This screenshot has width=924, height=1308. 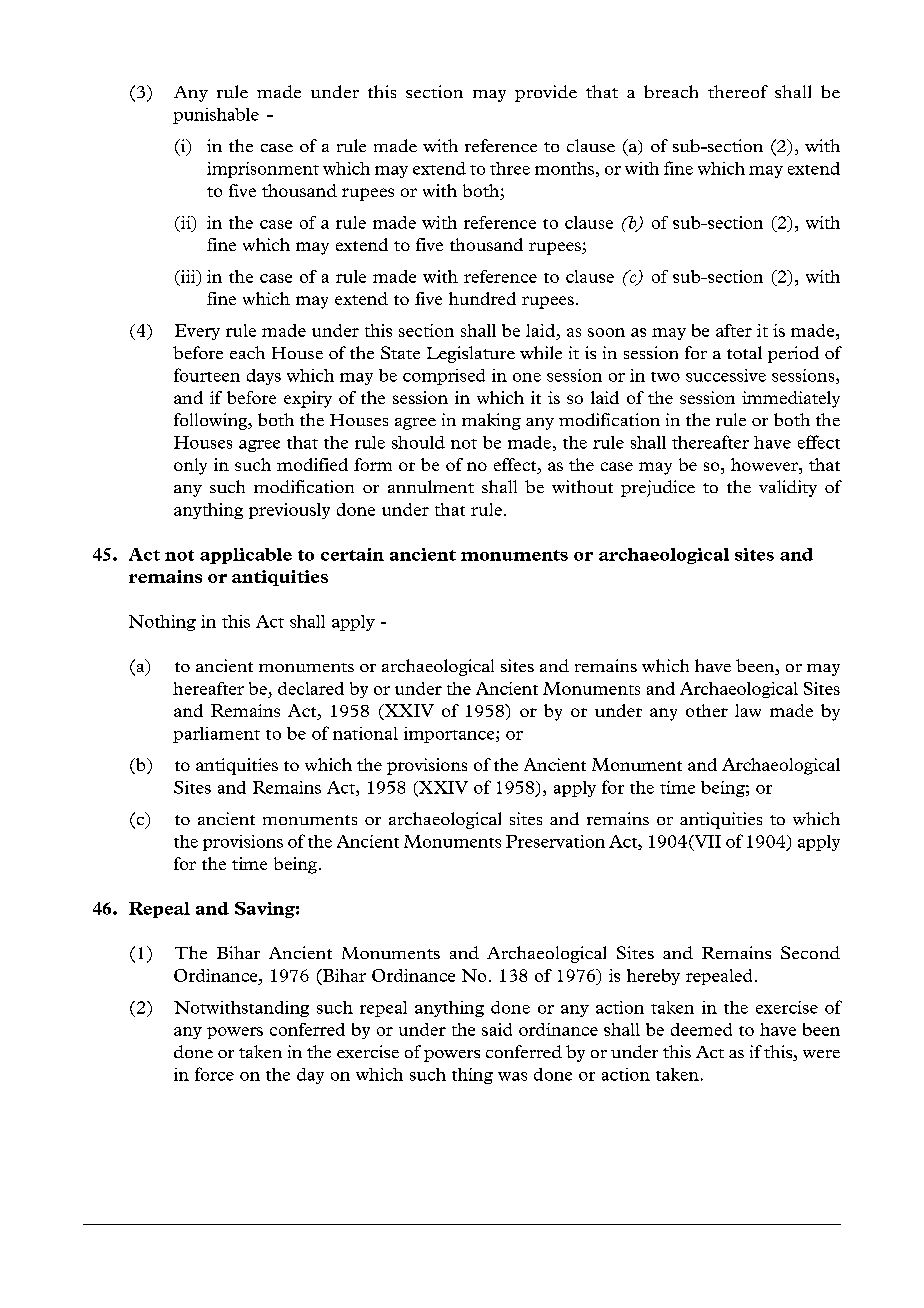 I want to click on punishable, so click(x=216, y=116).
